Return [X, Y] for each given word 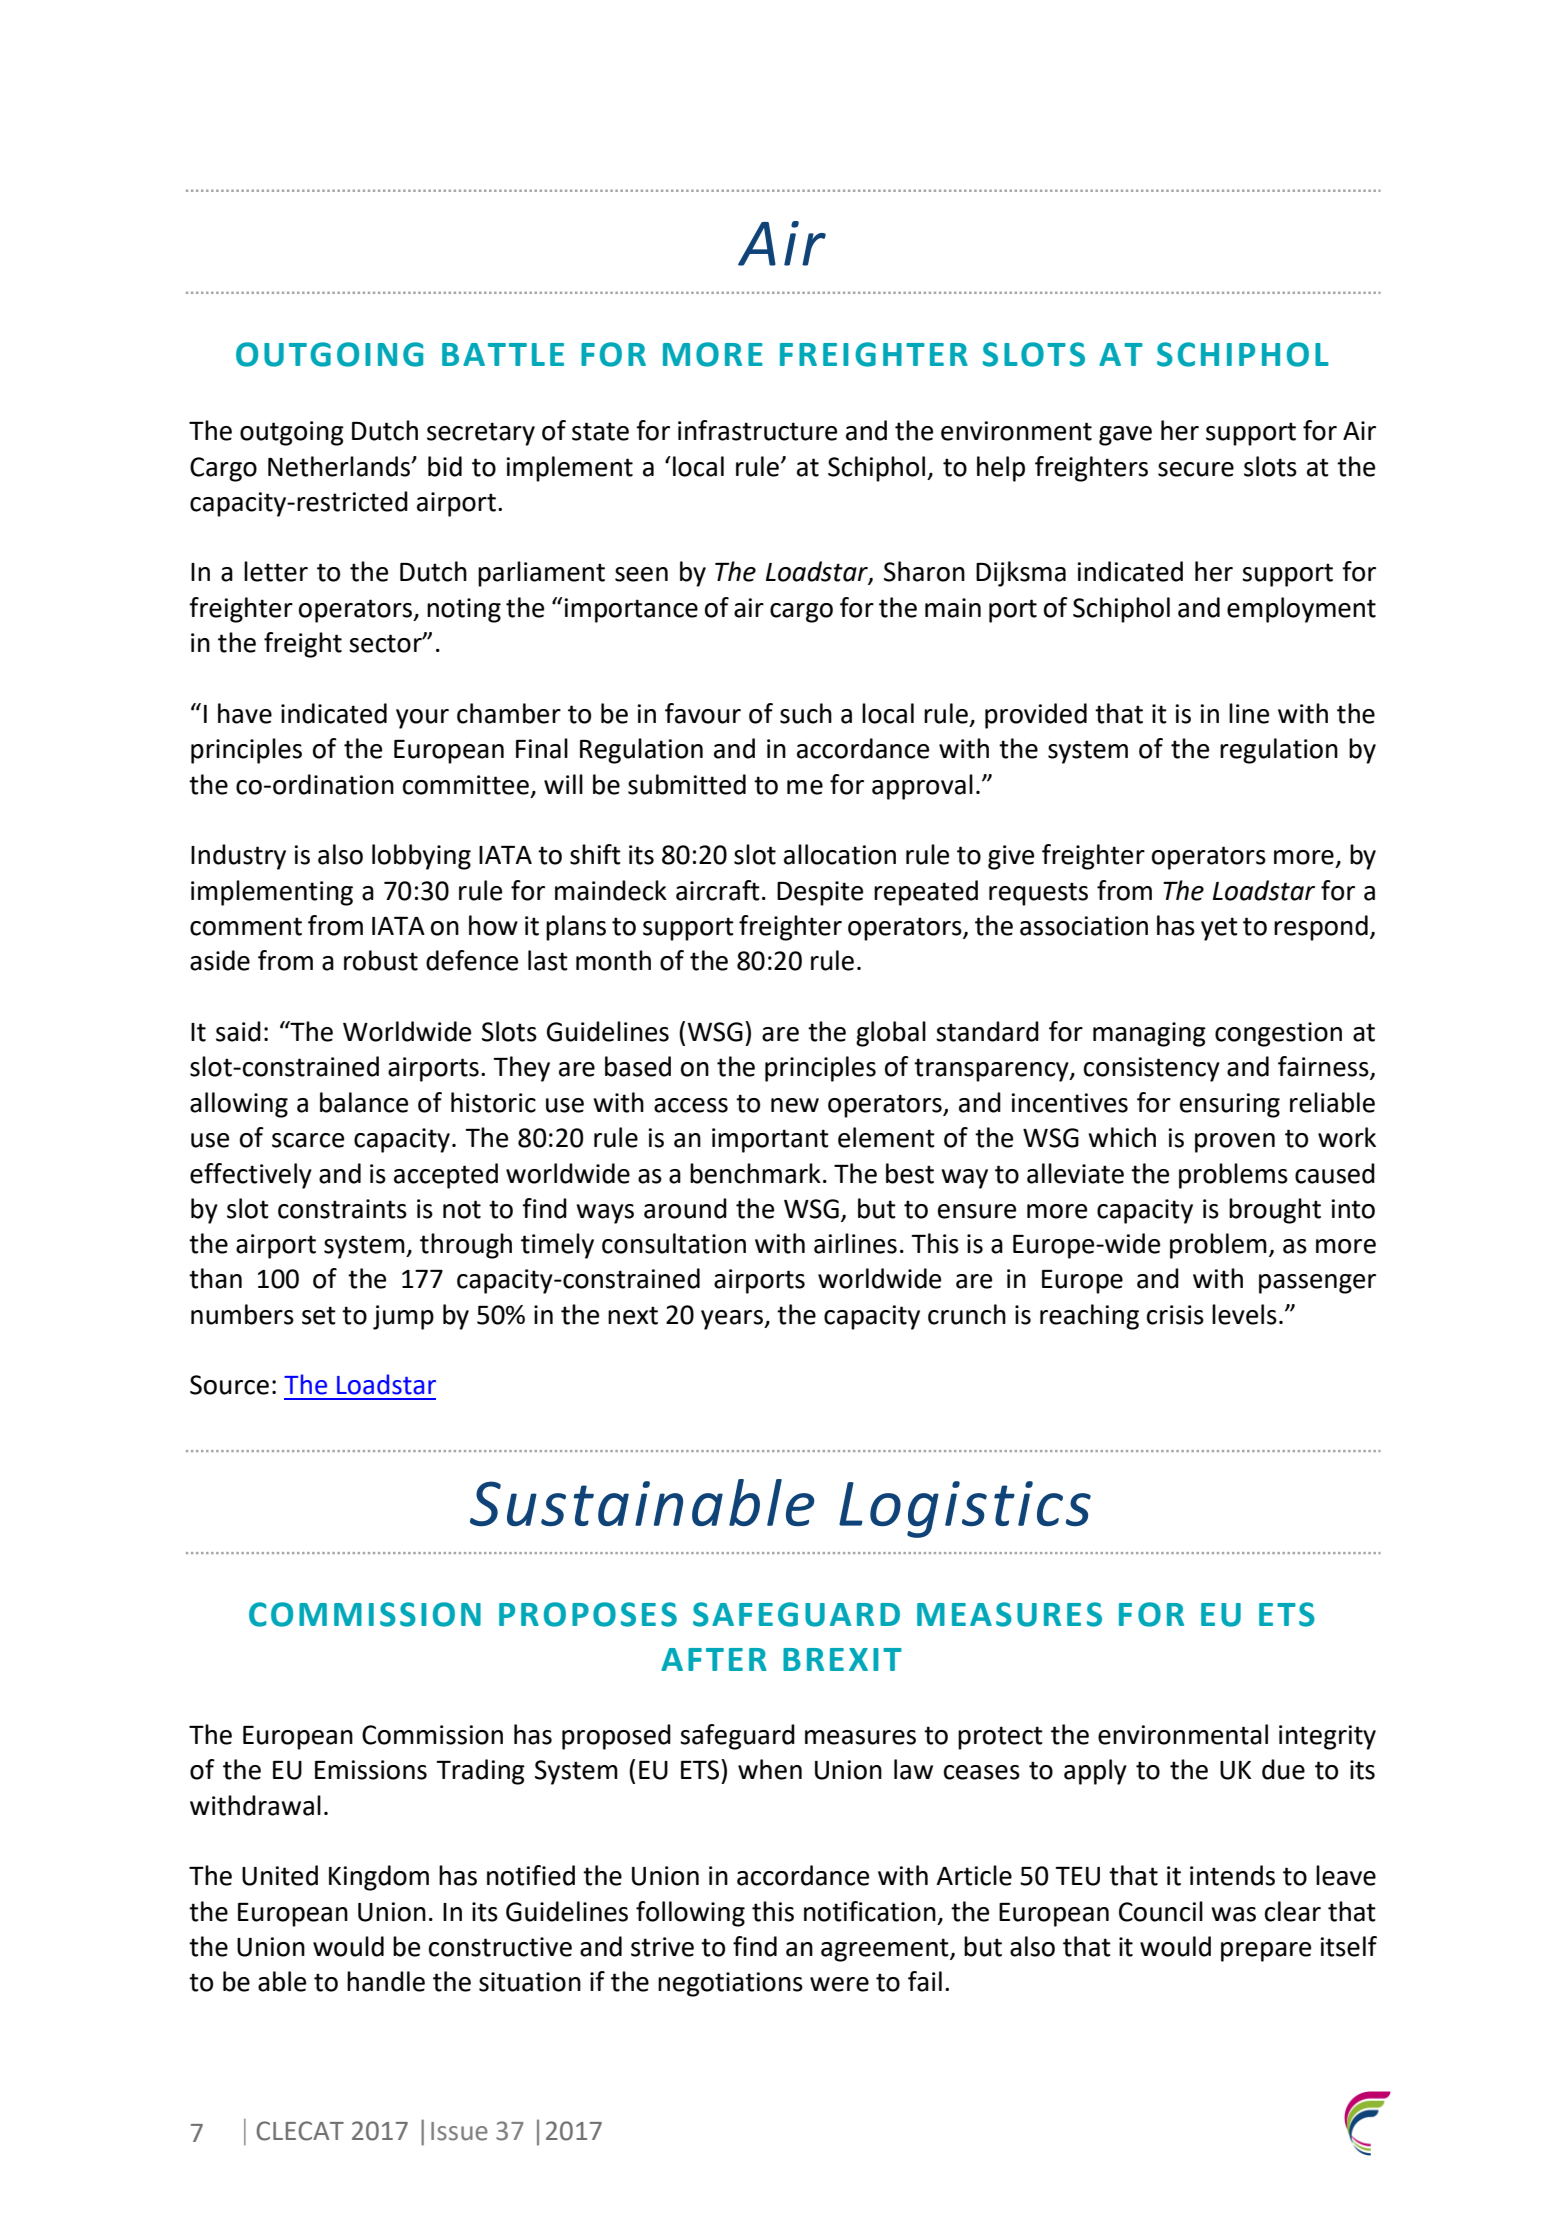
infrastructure [757, 430]
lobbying [421, 857]
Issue [459, 2131]
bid [445, 466]
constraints [342, 1209]
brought [1275, 1211]
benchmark [755, 1173]
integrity [1327, 1737]
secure [1196, 469]
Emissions [371, 1770]
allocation [840, 854]
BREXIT [842, 1659]
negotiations [730, 1984]
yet [1219, 929]
